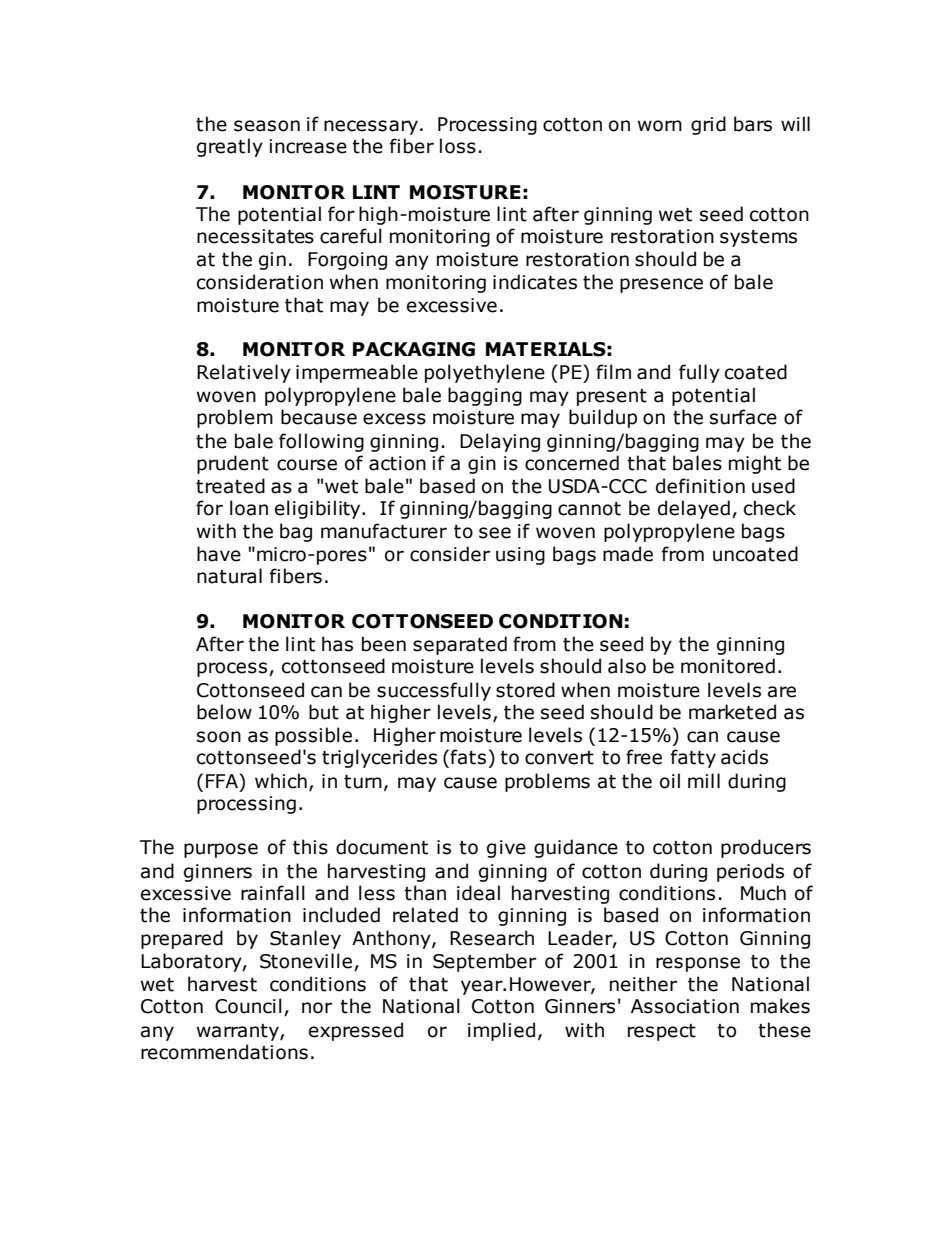 This image has width=952, height=1233. Describe the element at coordinates (501, 1031) in the image. I see `implied` at that location.
